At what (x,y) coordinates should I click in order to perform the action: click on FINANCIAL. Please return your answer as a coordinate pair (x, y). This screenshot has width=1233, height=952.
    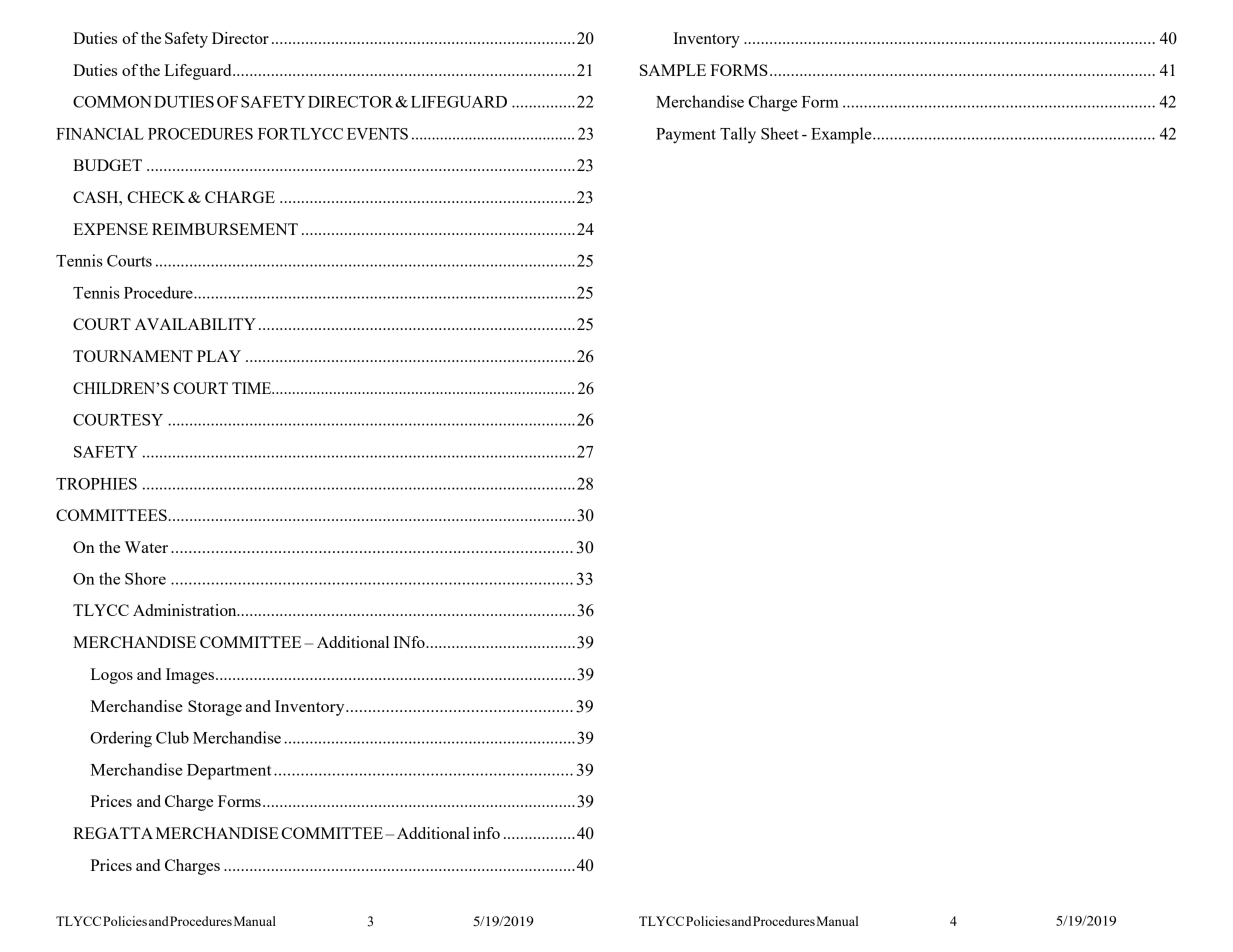
    Looking at the image, I should click on (100, 134).
